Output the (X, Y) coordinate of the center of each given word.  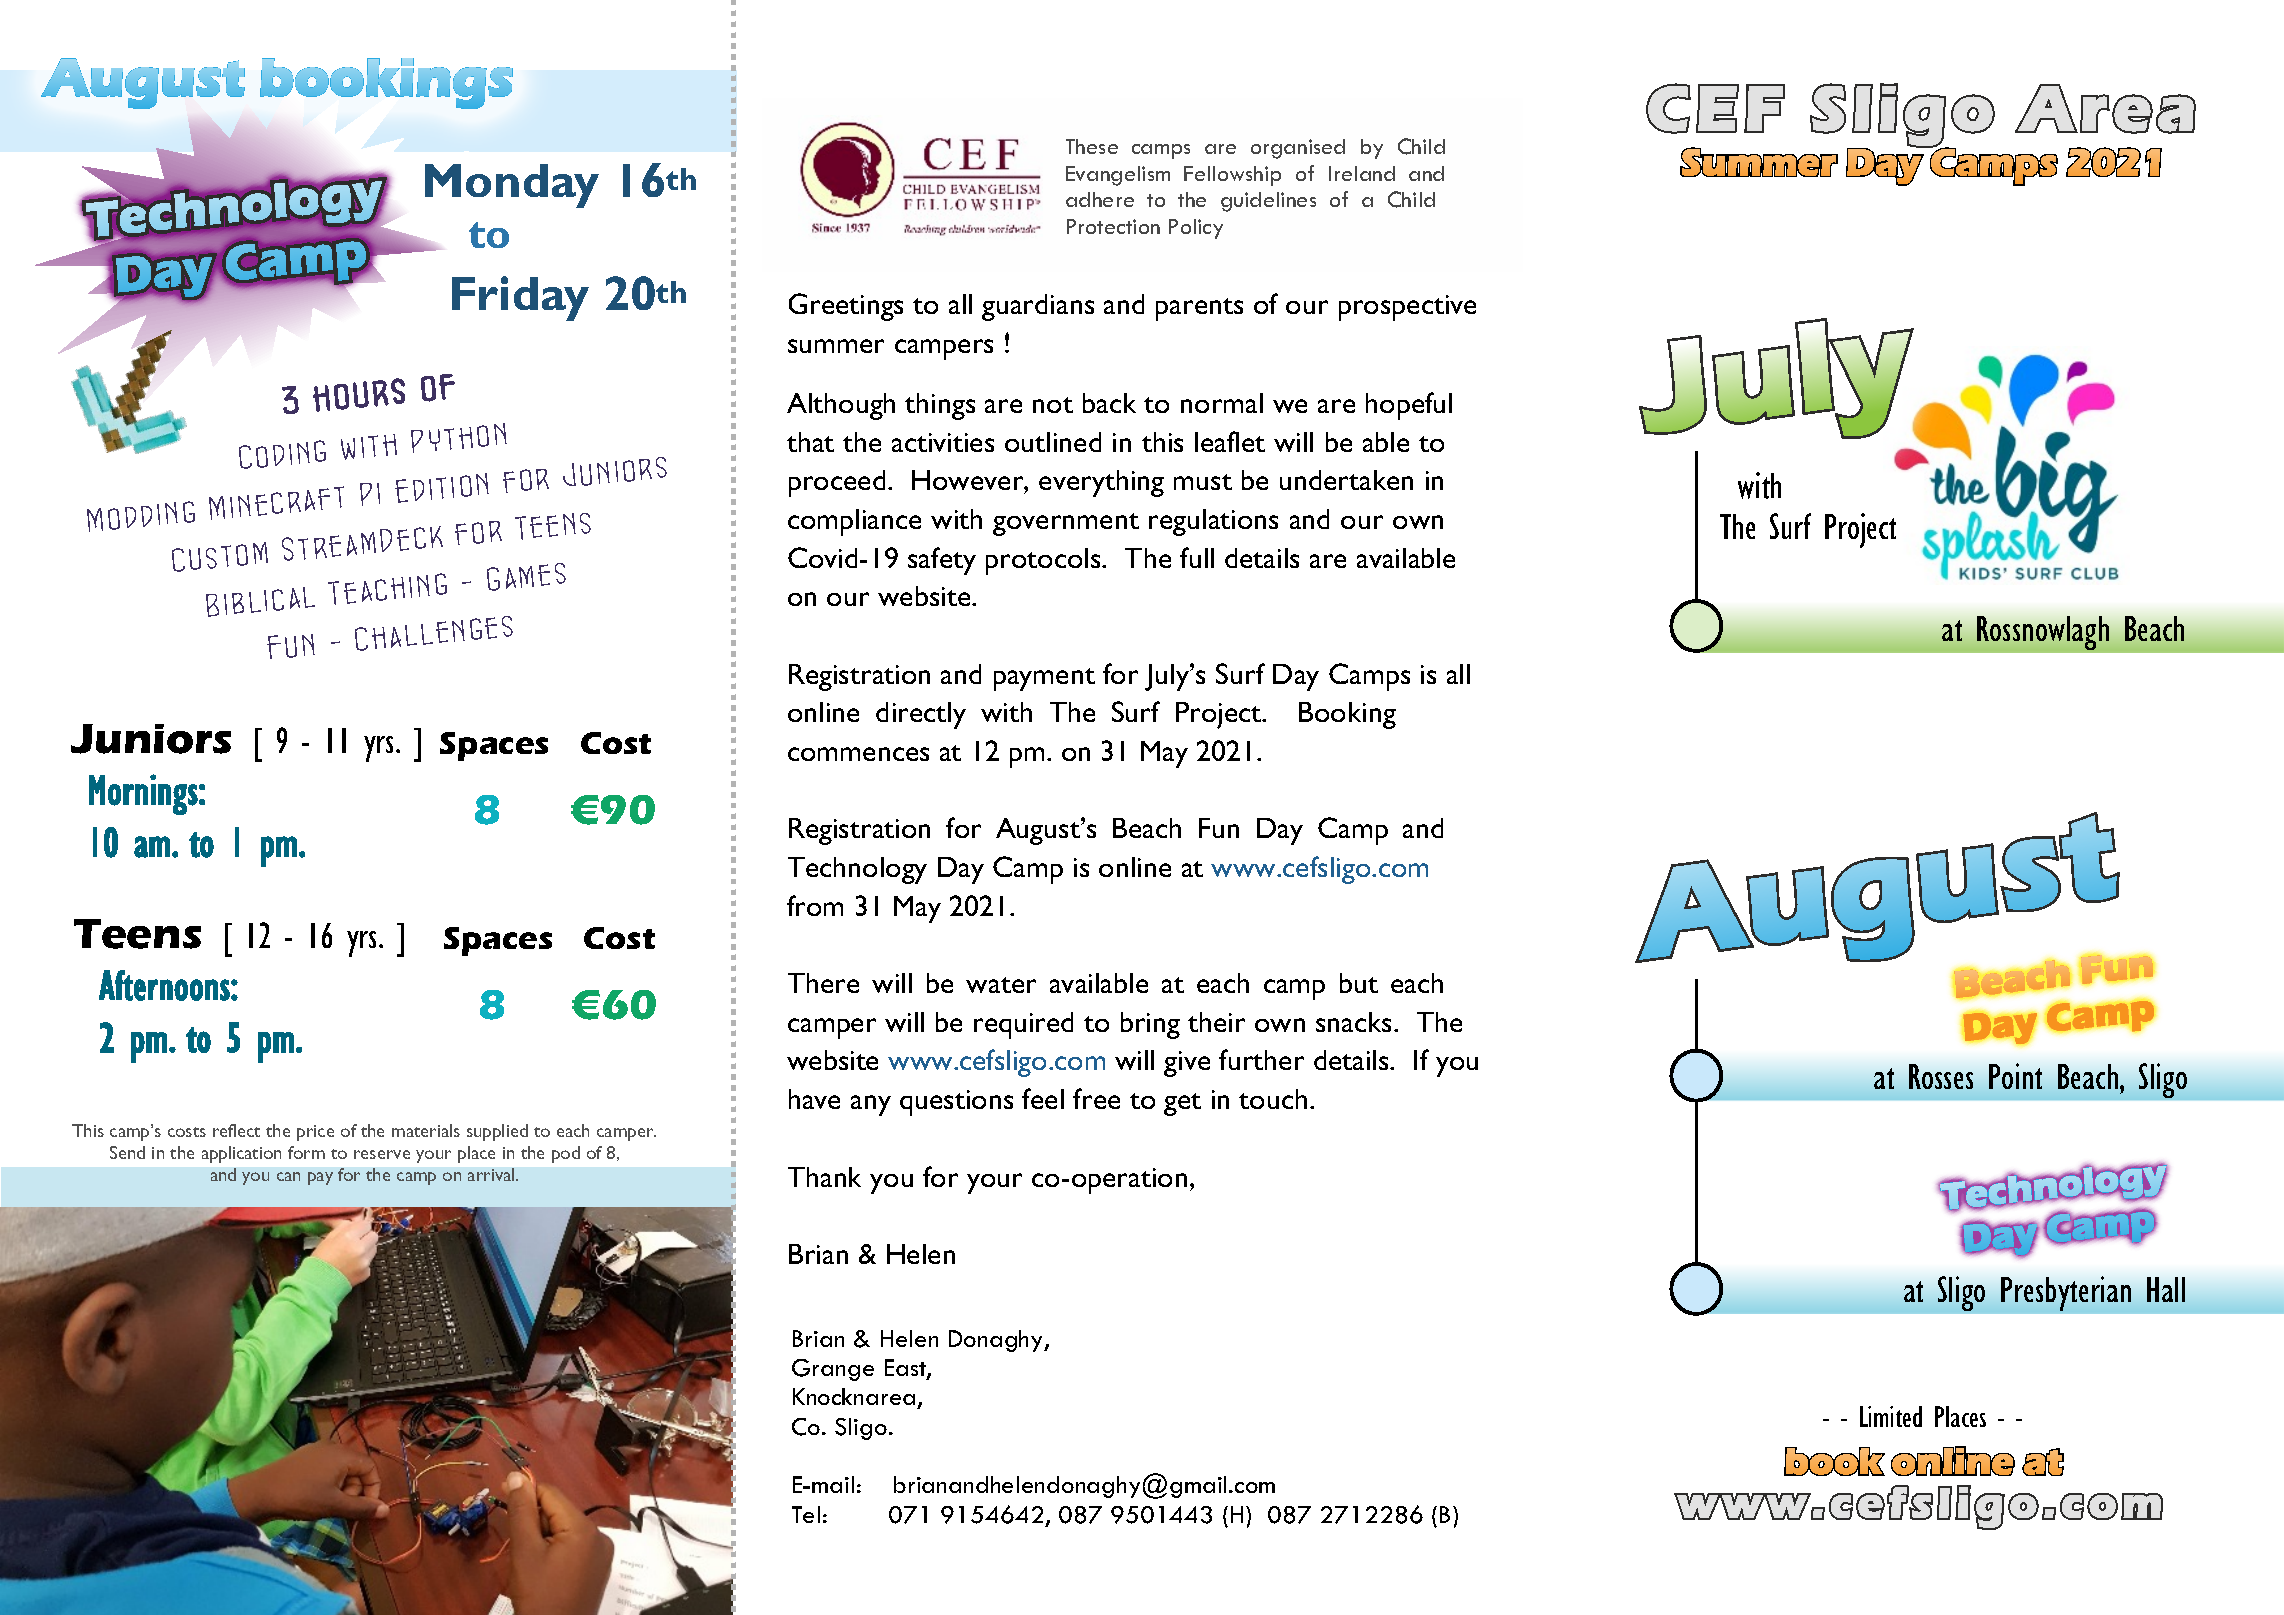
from (815, 905)
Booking (1347, 715)
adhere (1100, 199)
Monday (512, 186)
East (906, 1369)
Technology (857, 870)
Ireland (1362, 173)
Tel (806, 1514)
